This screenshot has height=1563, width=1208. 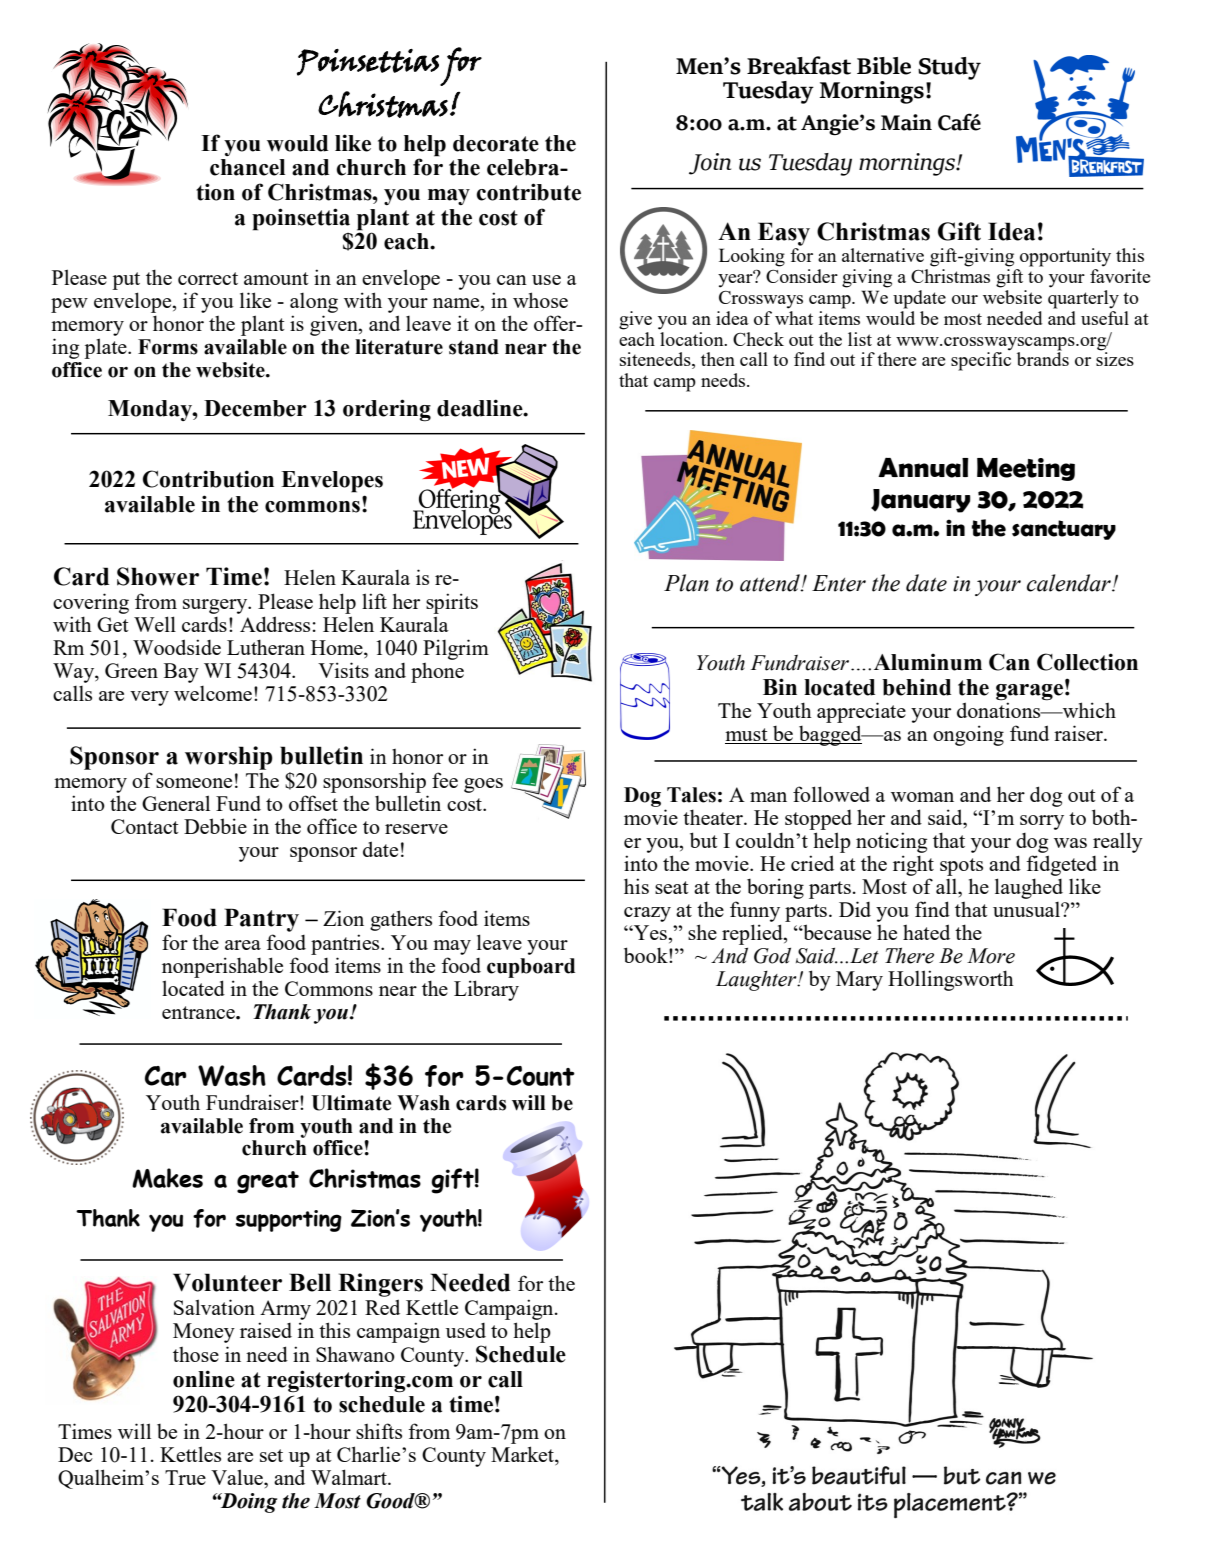 What do you see at coordinates (523, 1455) in the screenshot?
I see `Market` at bounding box center [523, 1455].
